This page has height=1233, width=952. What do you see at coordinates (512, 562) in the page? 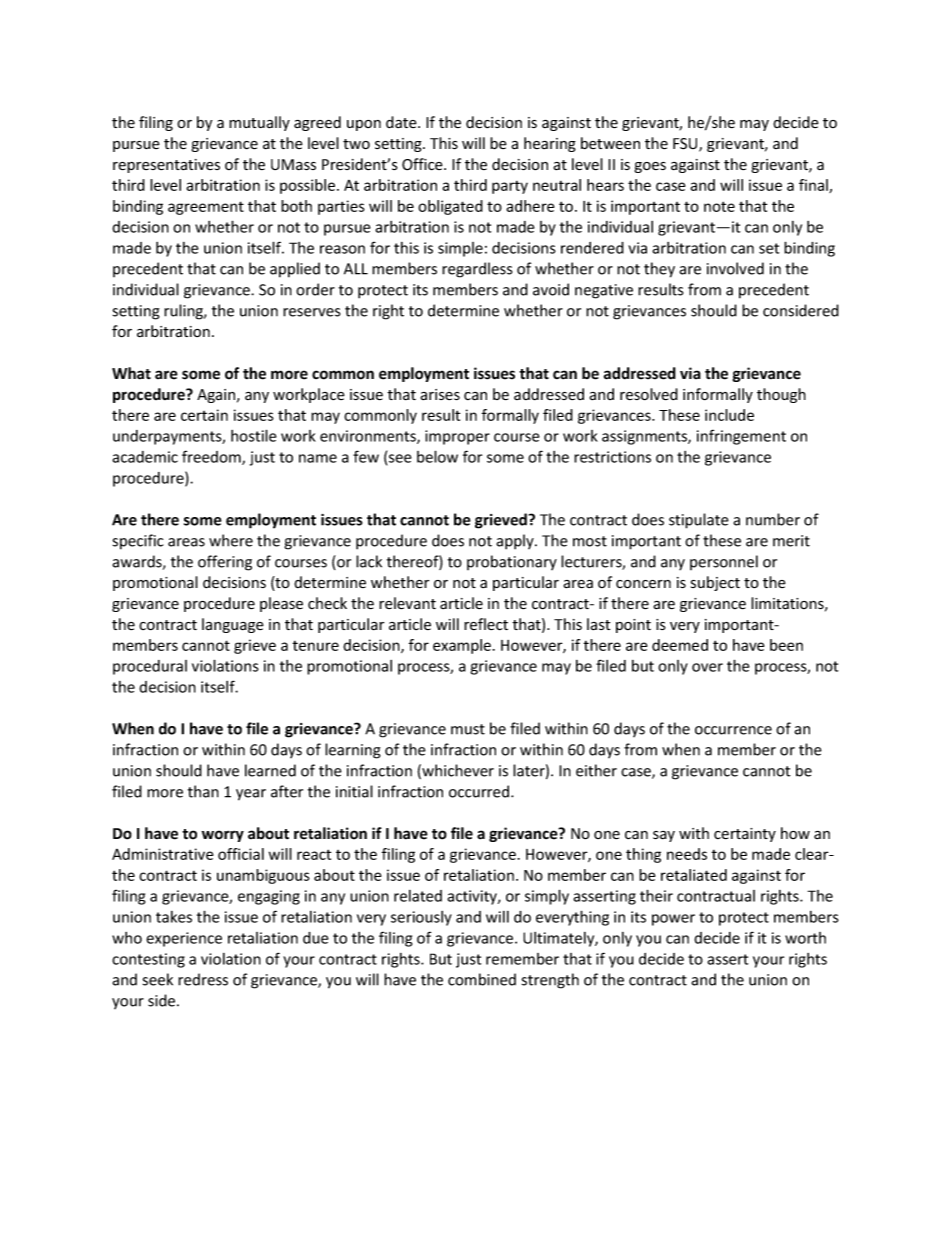
I see `probationary` at bounding box center [512, 562].
